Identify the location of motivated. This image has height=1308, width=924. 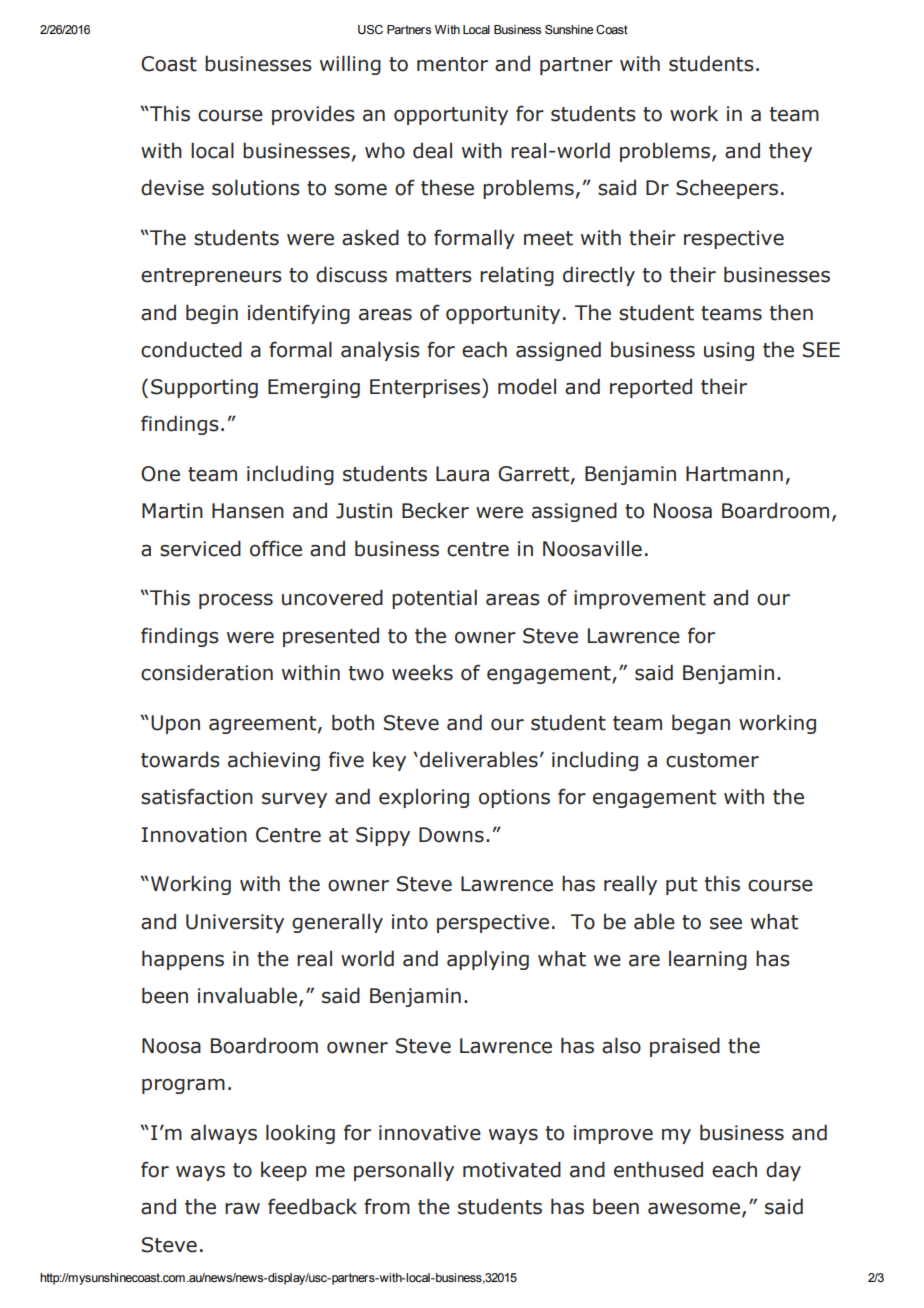
(512, 1169).
